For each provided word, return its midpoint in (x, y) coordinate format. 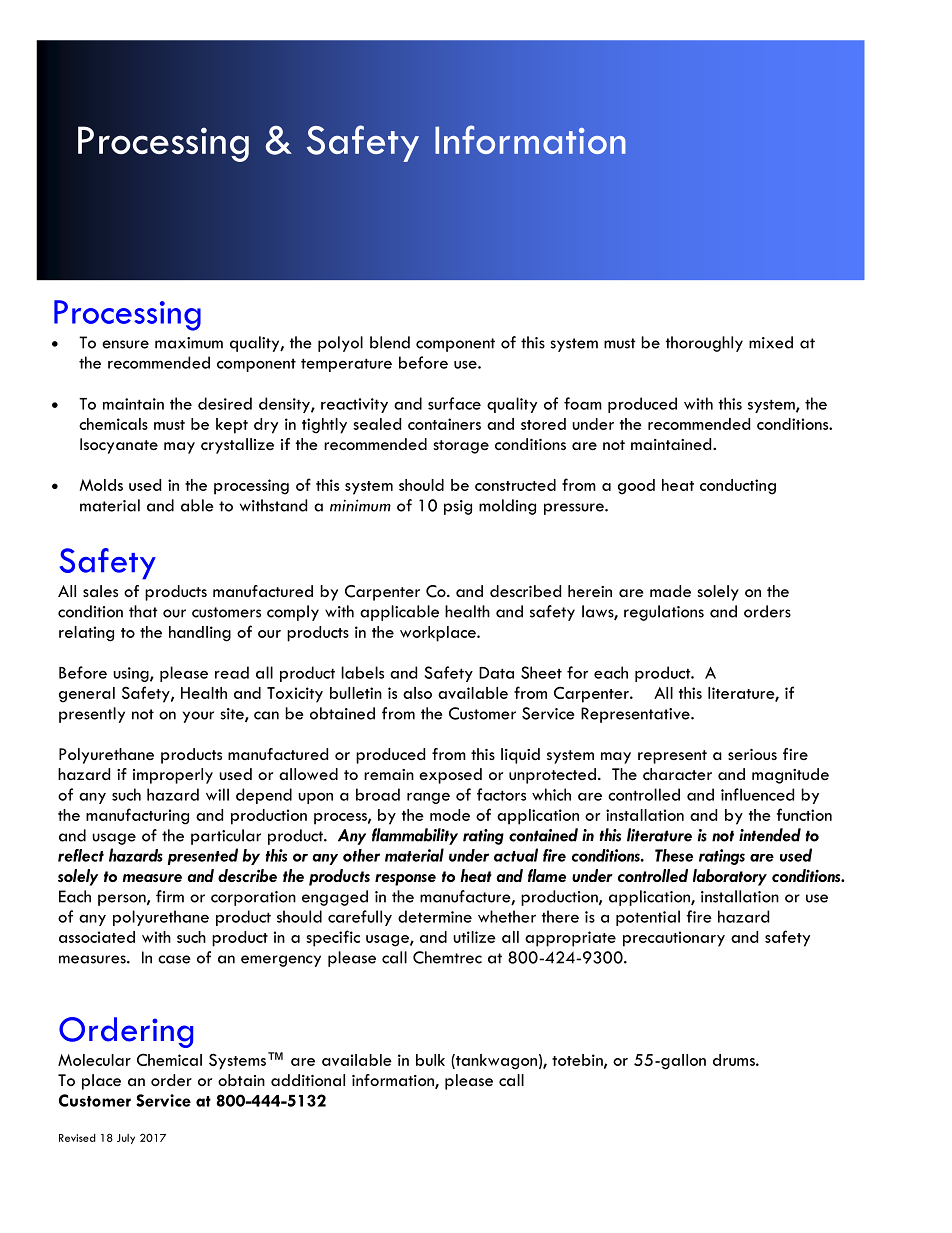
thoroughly (704, 344)
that (143, 611)
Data (496, 673)
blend (390, 342)
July (126, 1139)
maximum (189, 343)
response (405, 880)
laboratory (730, 877)
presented (203, 856)
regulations (664, 613)
